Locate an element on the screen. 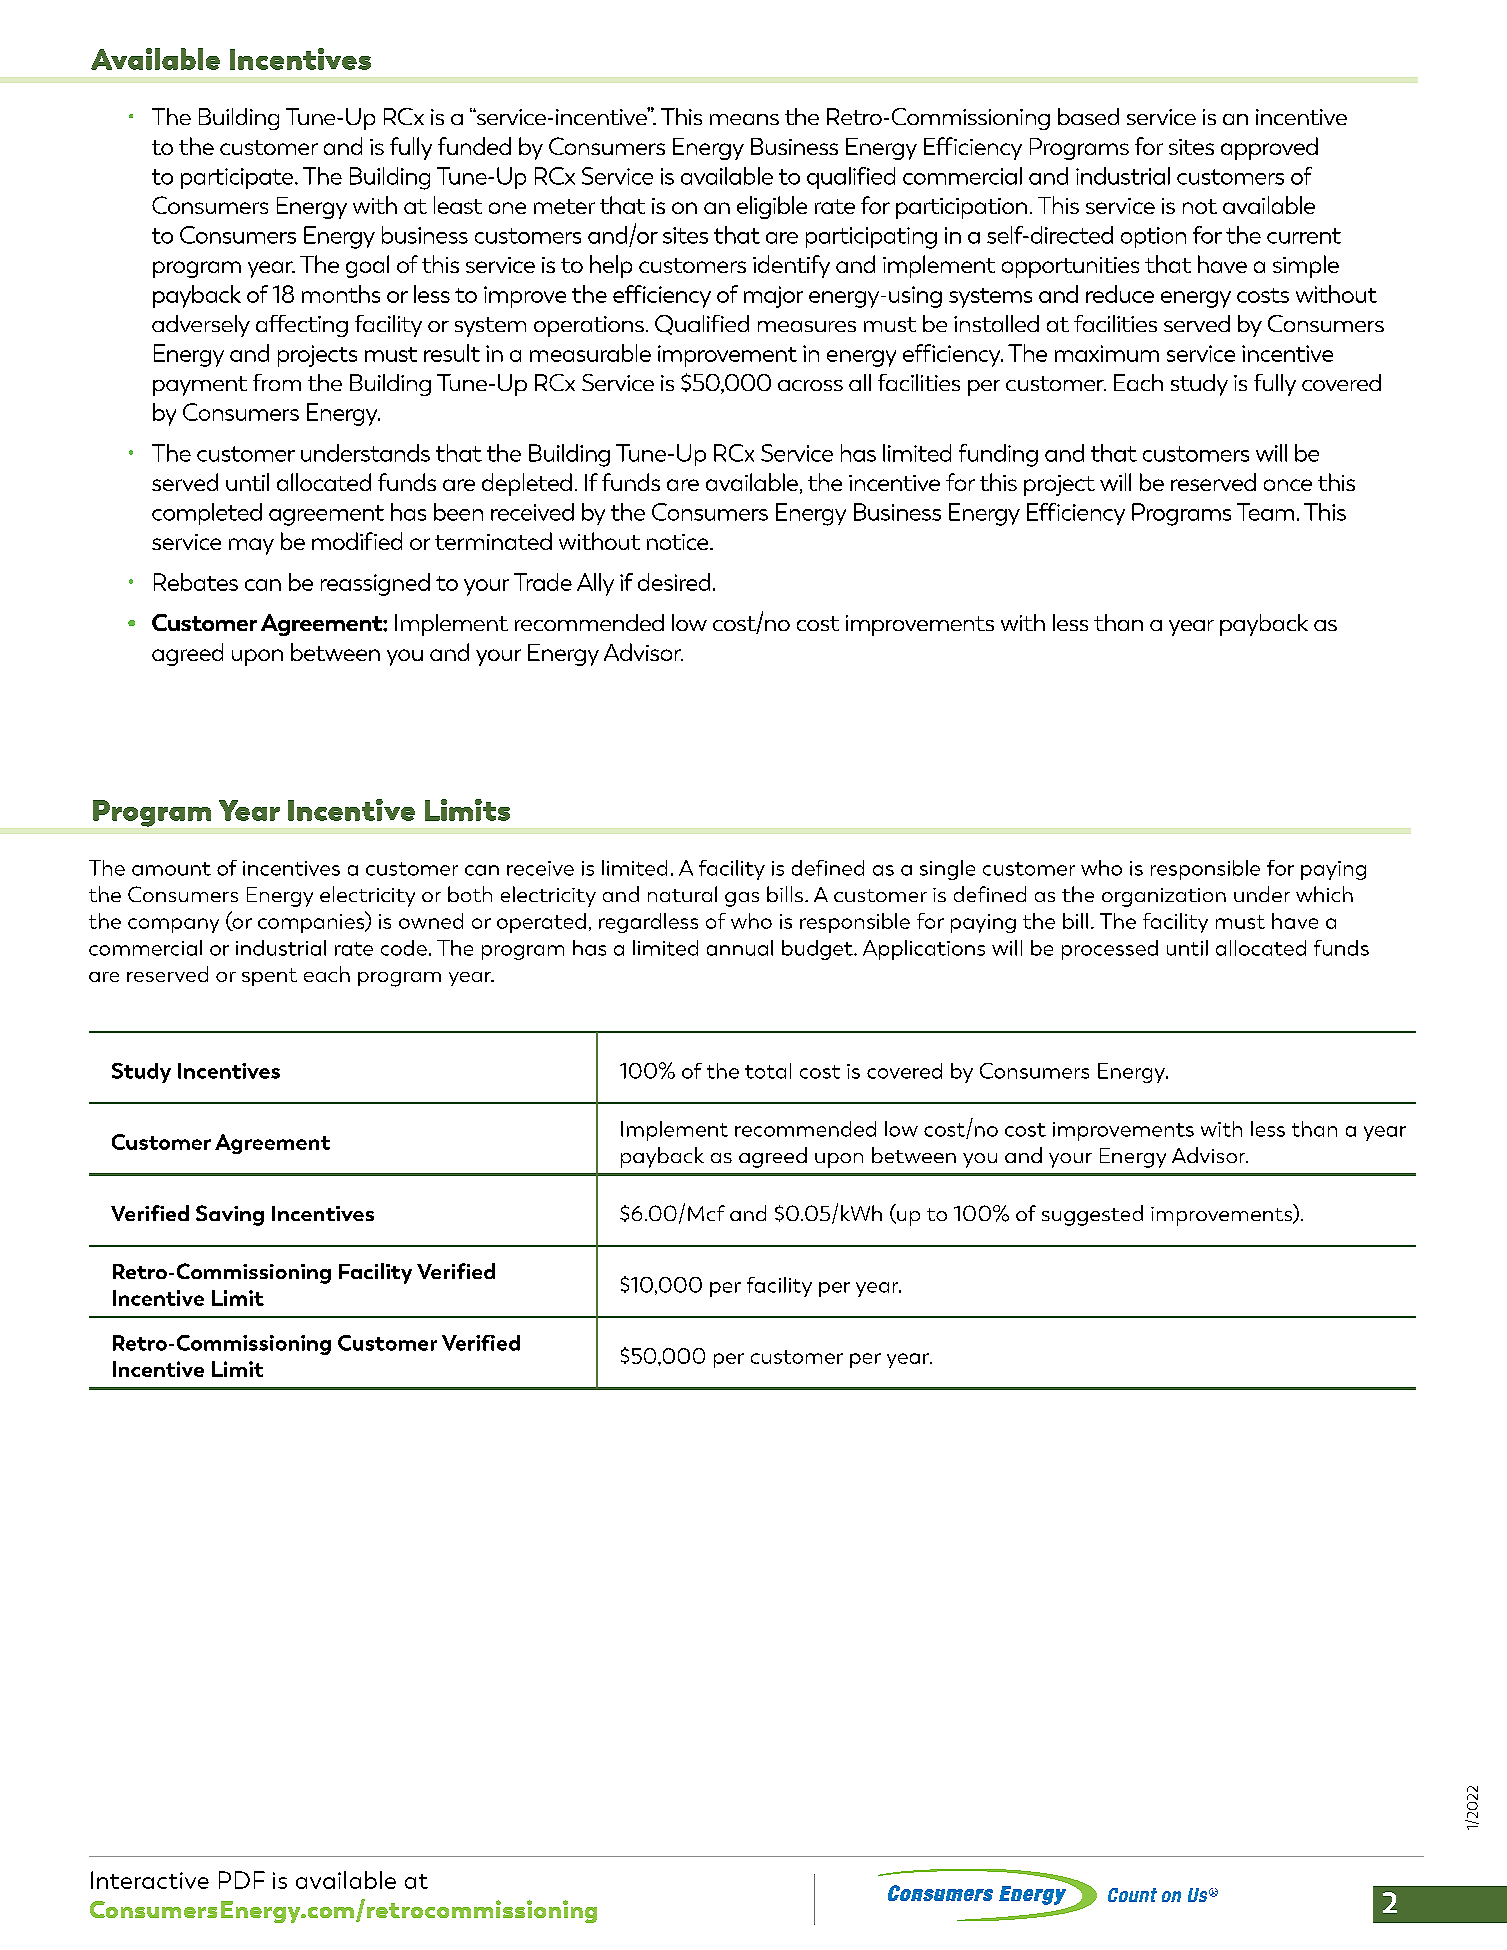 The height and width of the screenshot is (1950, 1507). spent is located at coordinates (269, 977).
